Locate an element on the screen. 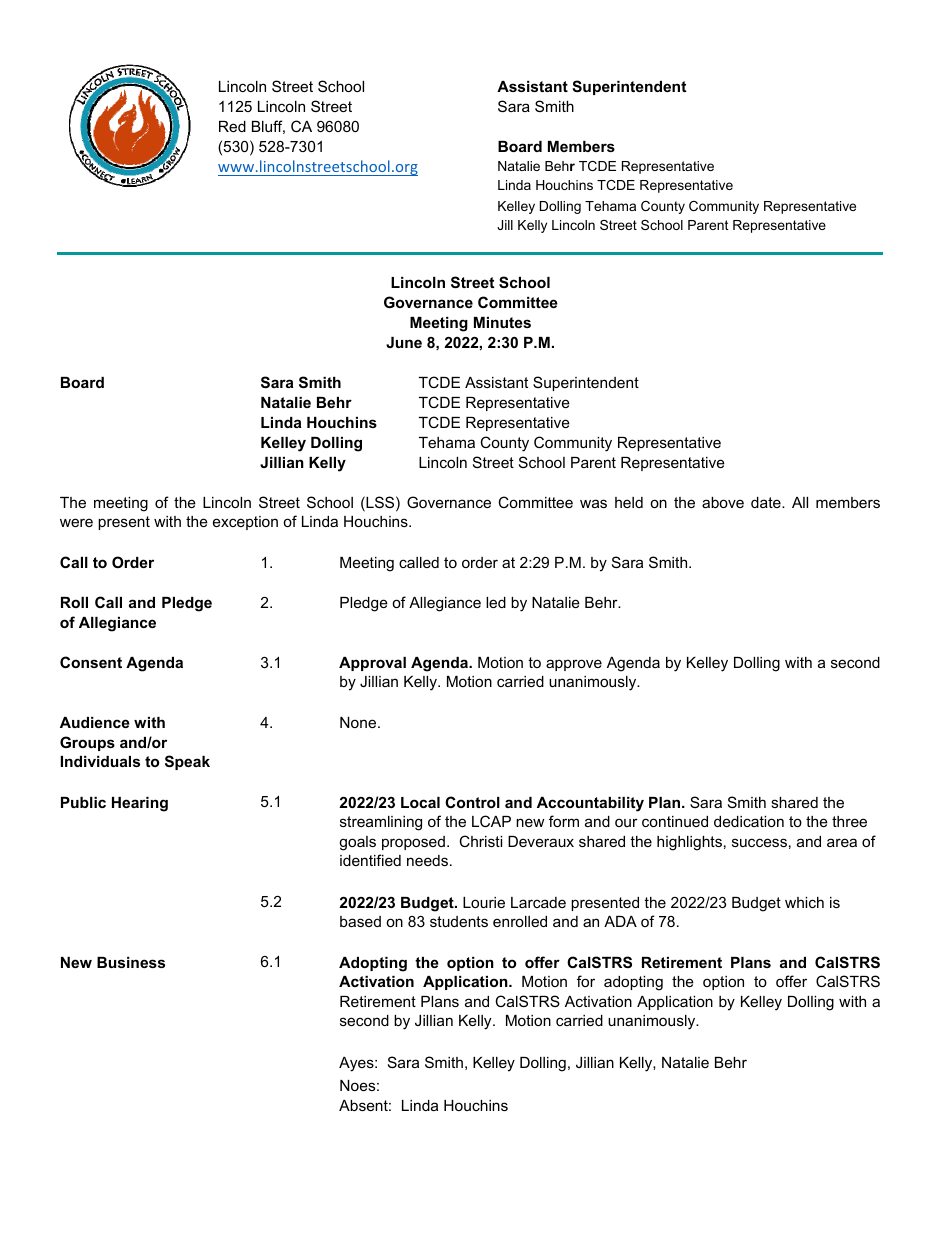 This screenshot has width=952, height=1233. approve is located at coordinates (574, 665).
